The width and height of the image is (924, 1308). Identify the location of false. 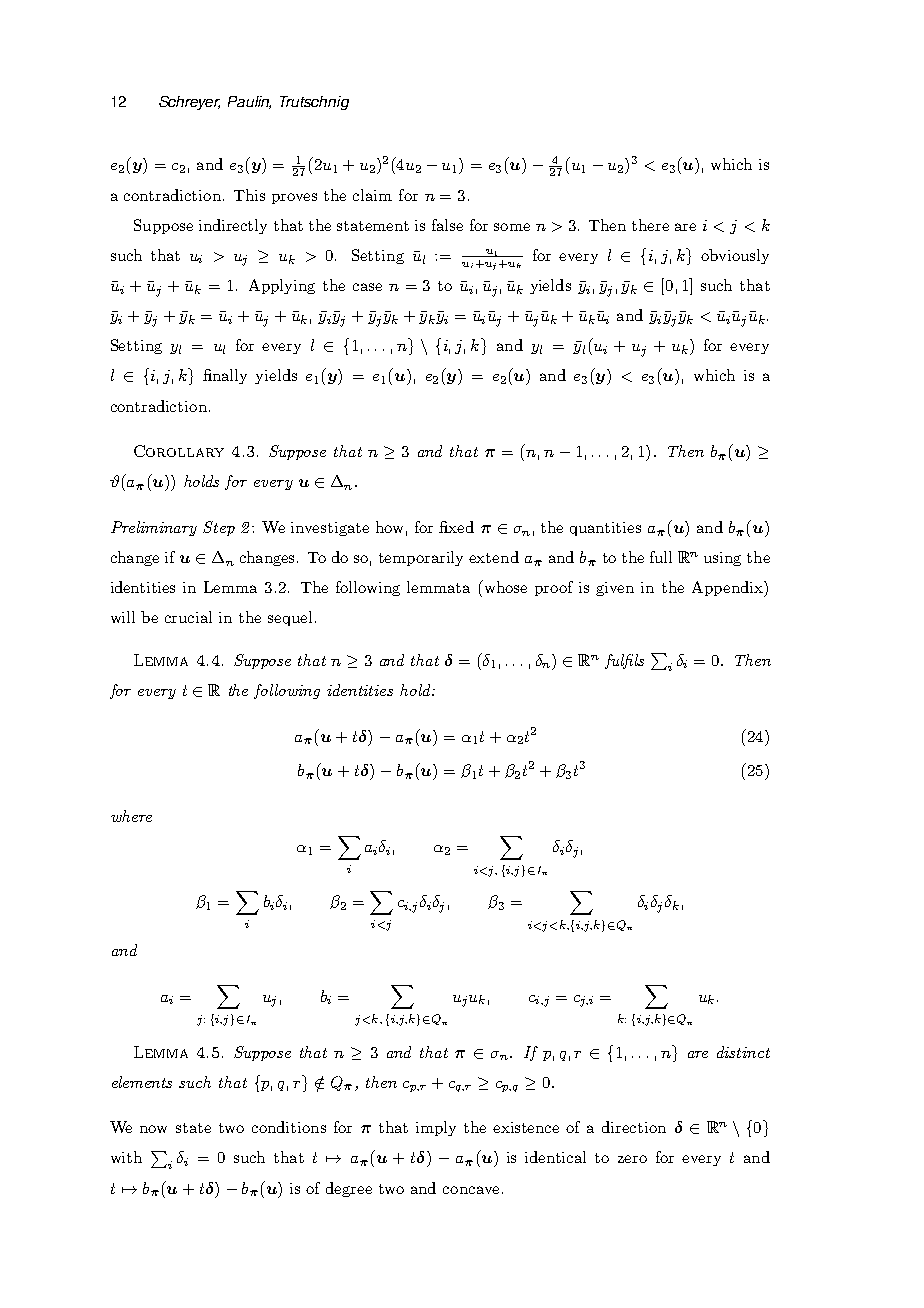
(447, 225).
